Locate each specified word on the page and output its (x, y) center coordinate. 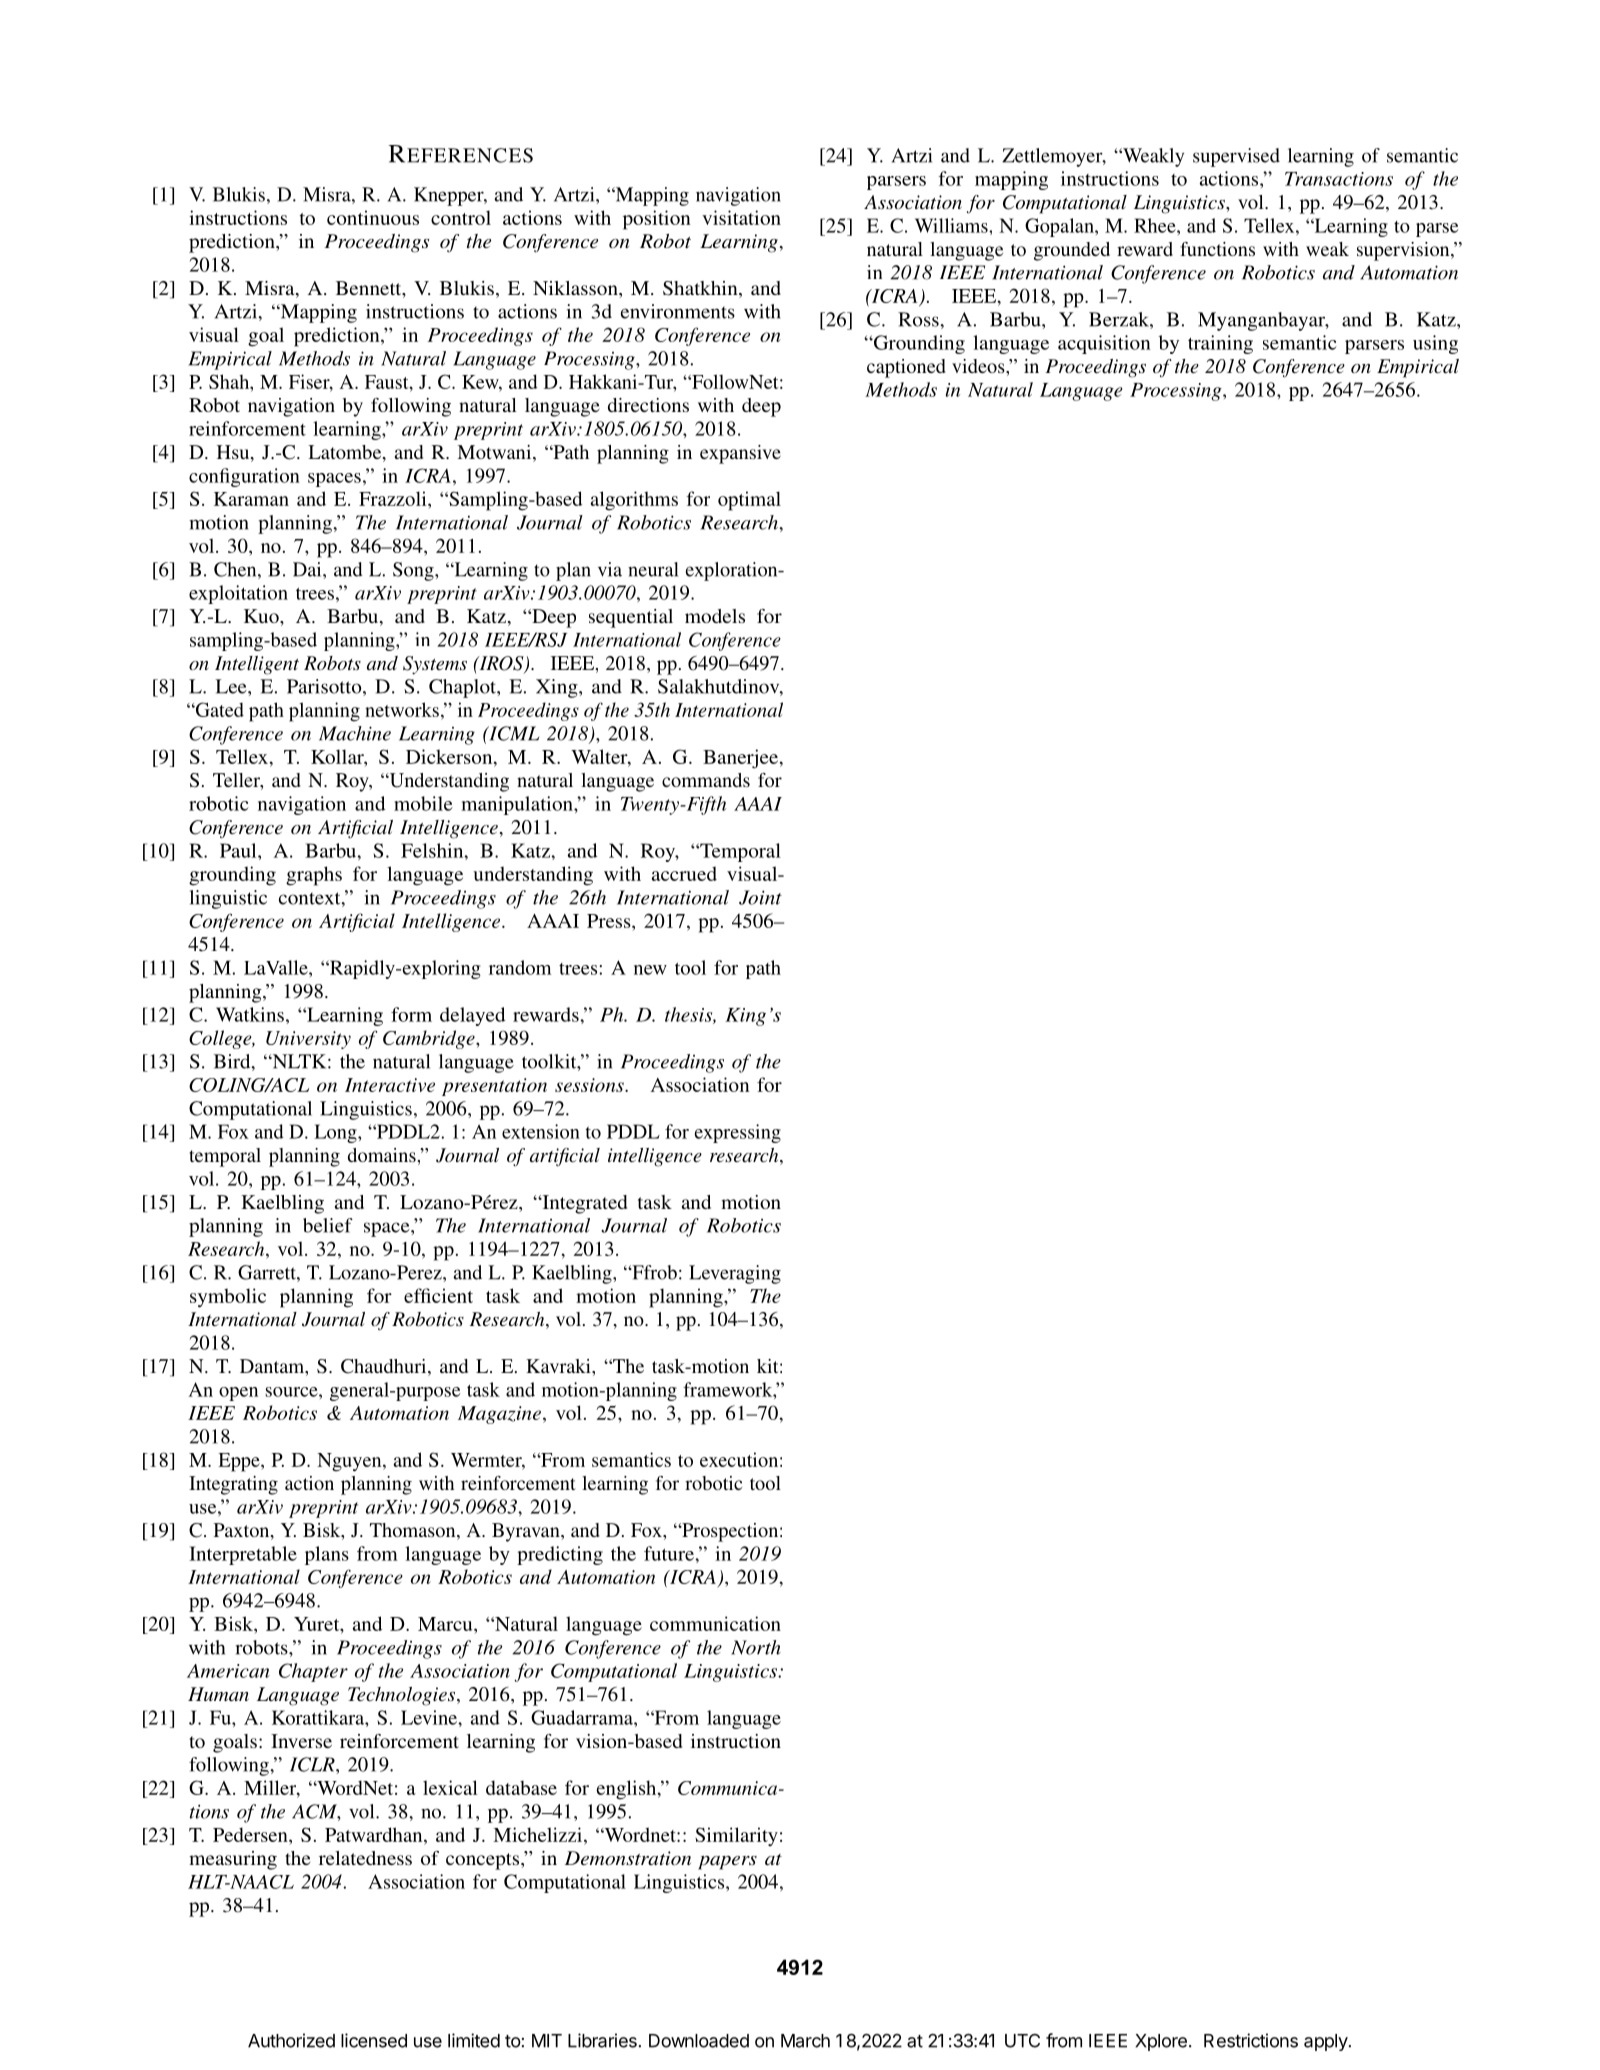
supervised (1236, 157)
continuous (373, 217)
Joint (760, 897)
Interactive (390, 1085)
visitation (741, 217)
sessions (590, 1085)
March (805, 2041)
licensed (374, 2040)
